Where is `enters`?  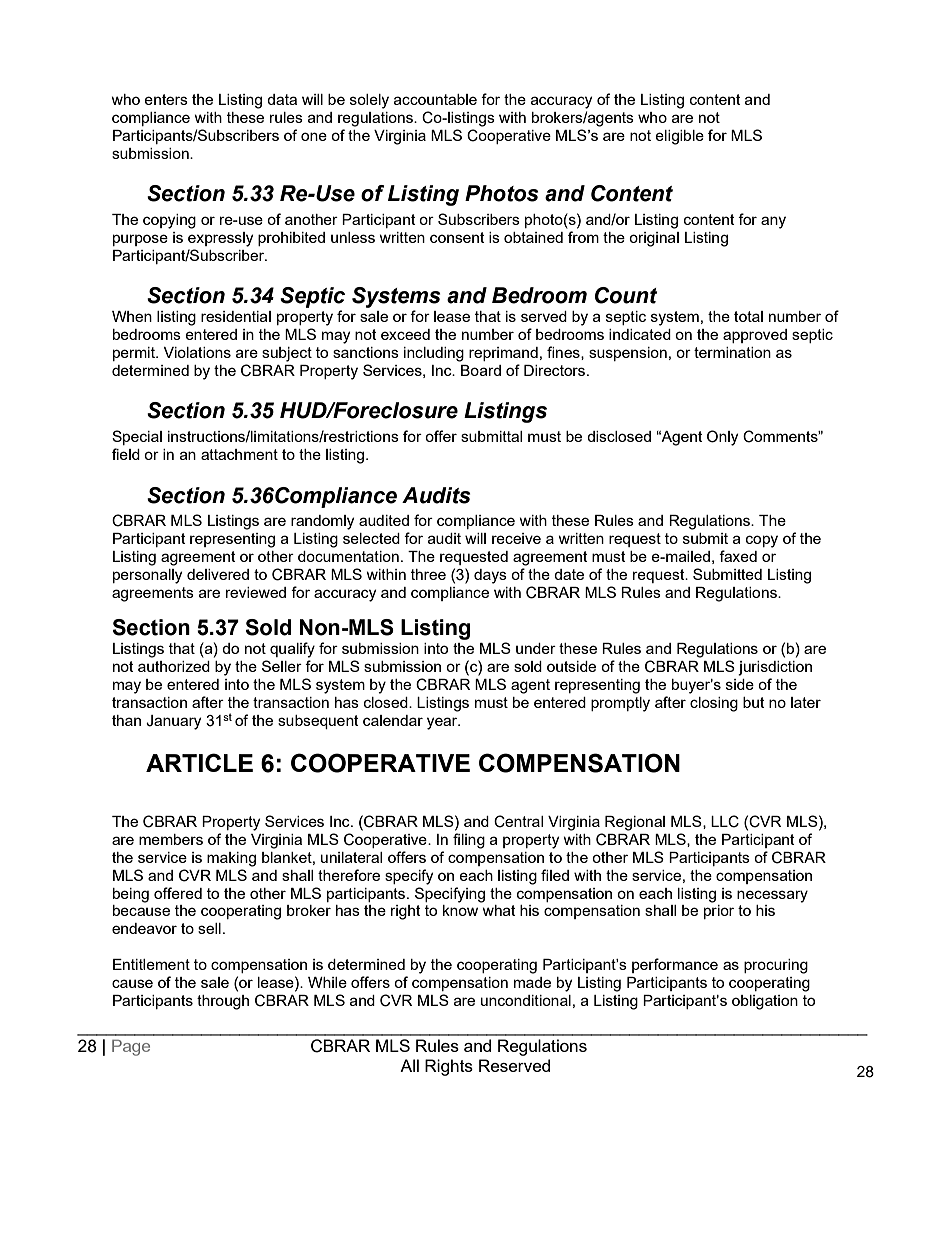 enters is located at coordinates (166, 99).
